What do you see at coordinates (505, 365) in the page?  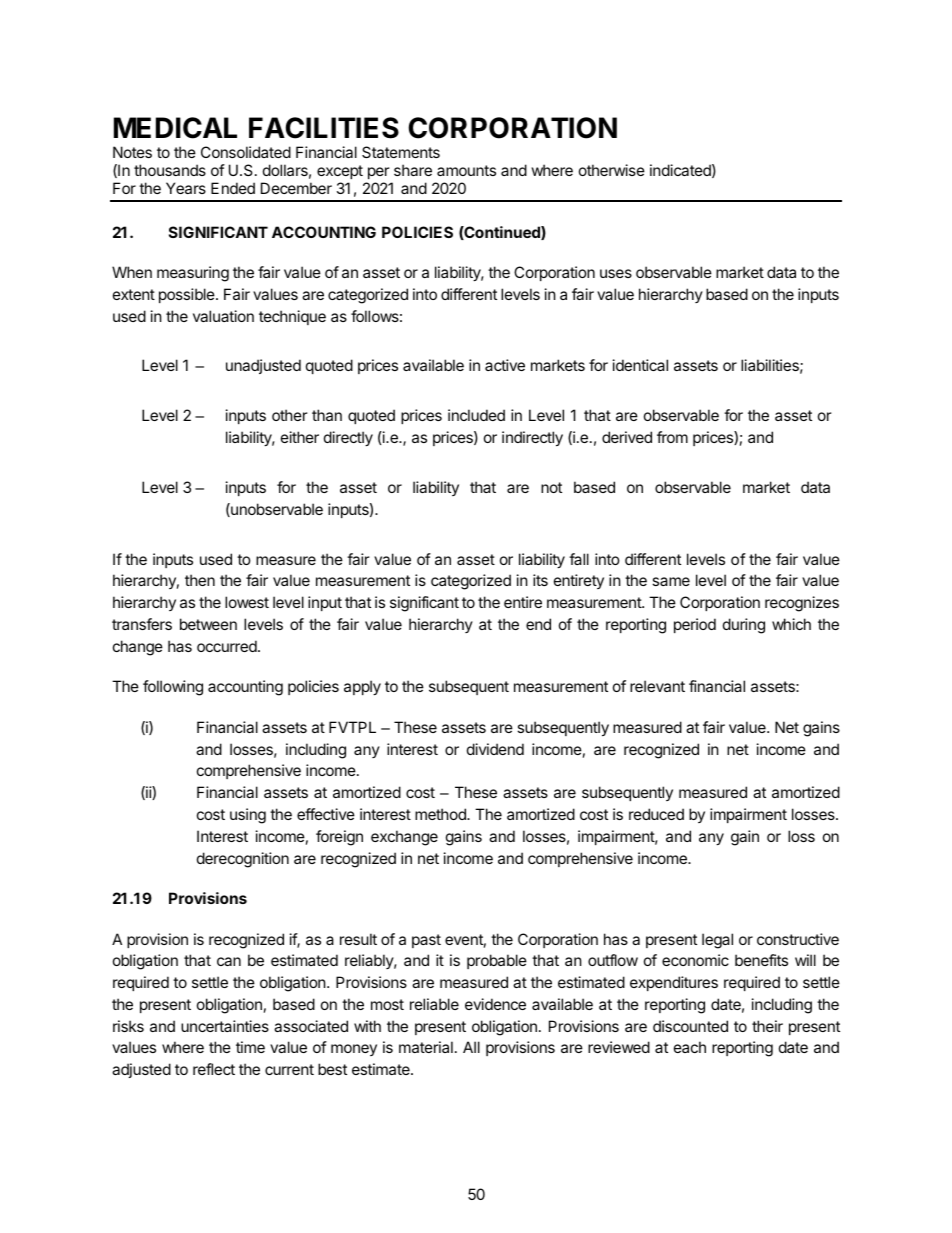 I see `active` at bounding box center [505, 365].
